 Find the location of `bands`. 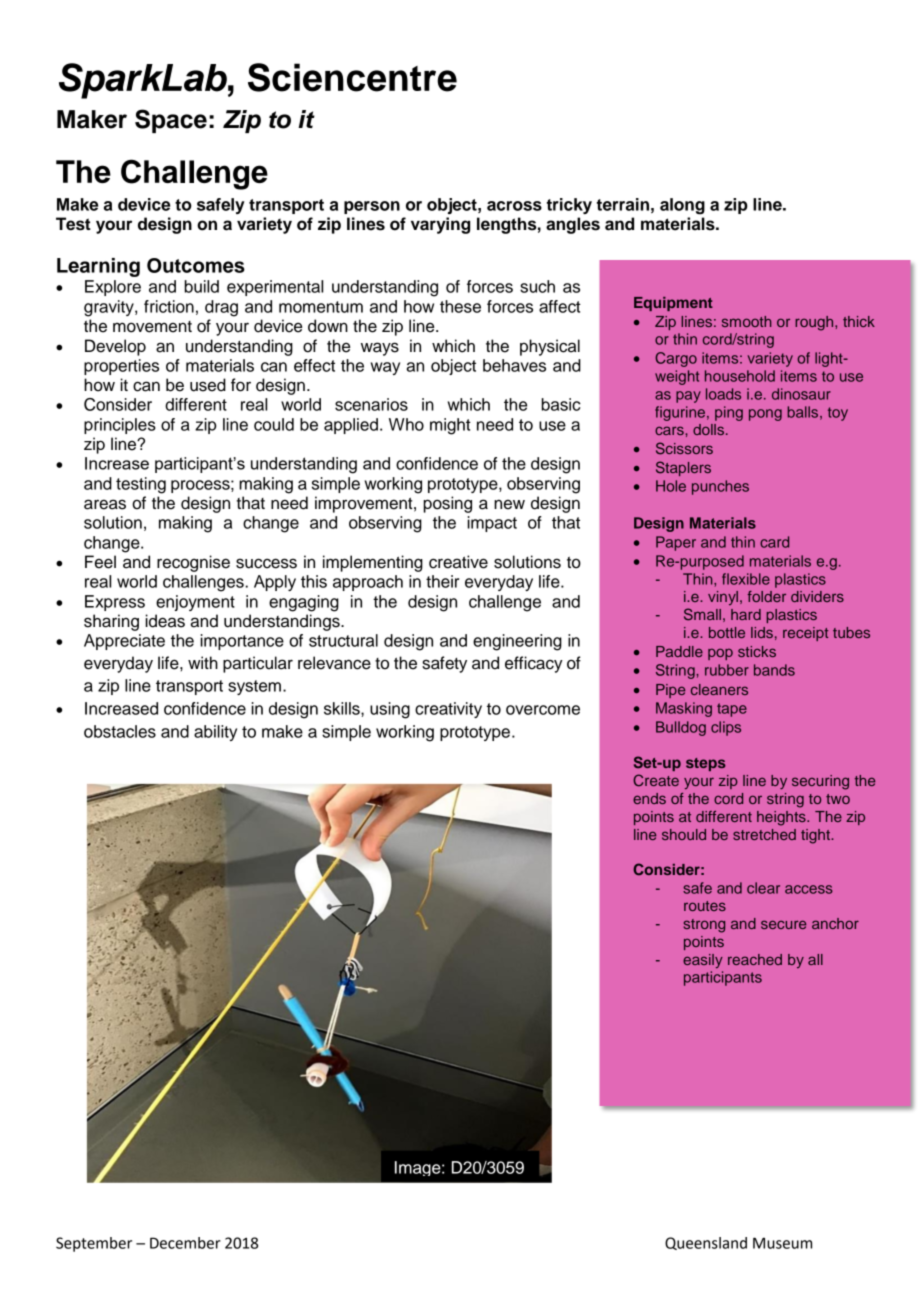

bands is located at coordinates (774, 670).
